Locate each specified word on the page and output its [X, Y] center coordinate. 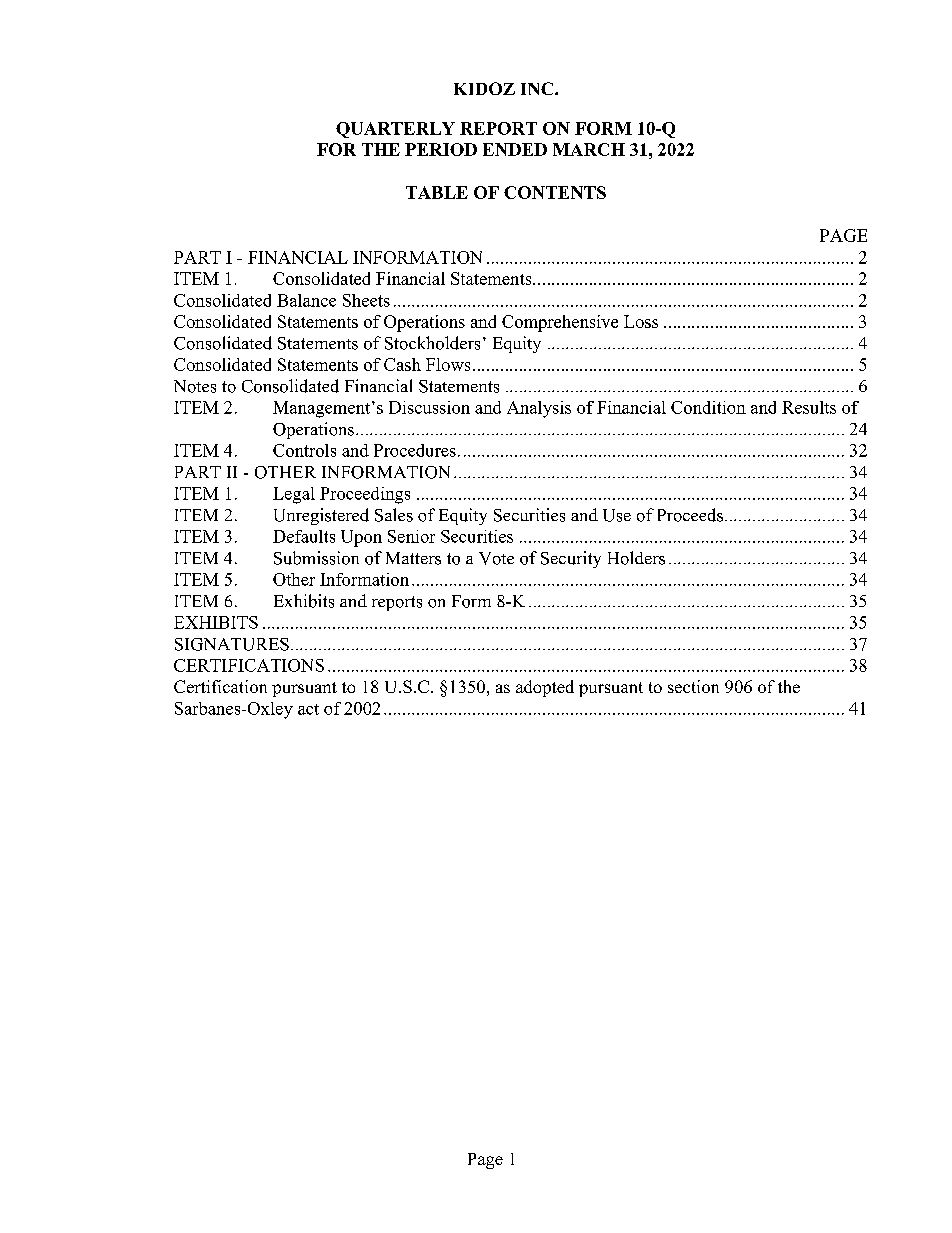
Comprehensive [560, 323]
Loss [641, 321]
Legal [294, 495]
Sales [394, 515]
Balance [306, 300]
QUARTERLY [395, 130]
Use [617, 515]
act [308, 709]
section [693, 686]
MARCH [589, 149]
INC [538, 88]
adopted [545, 688]
